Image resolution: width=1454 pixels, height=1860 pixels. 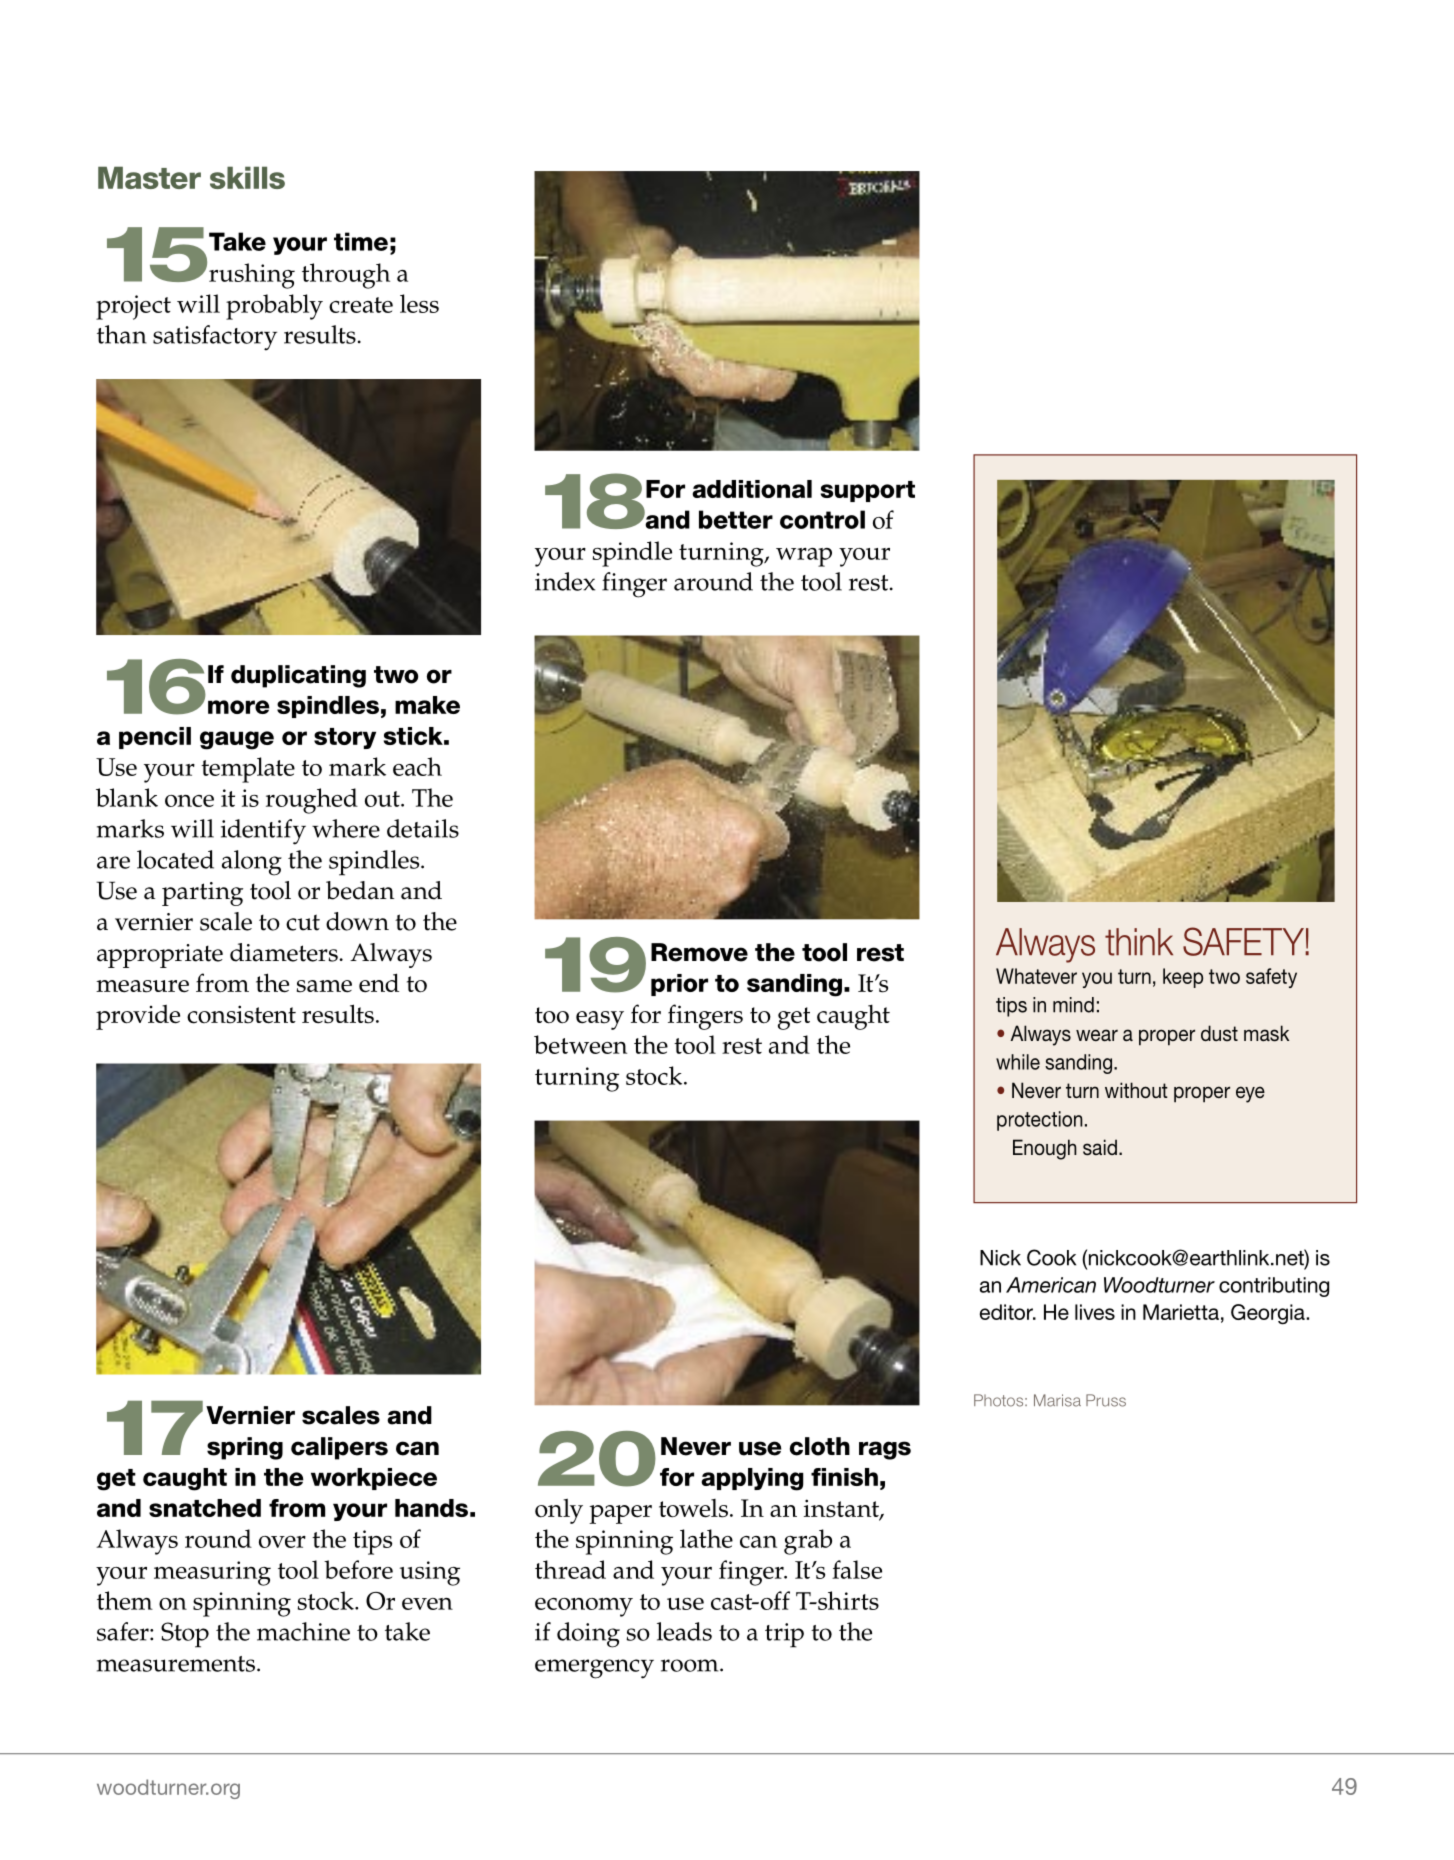 What do you see at coordinates (247, 177) in the screenshot?
I see `skills` at bounding box center [247, 177].
